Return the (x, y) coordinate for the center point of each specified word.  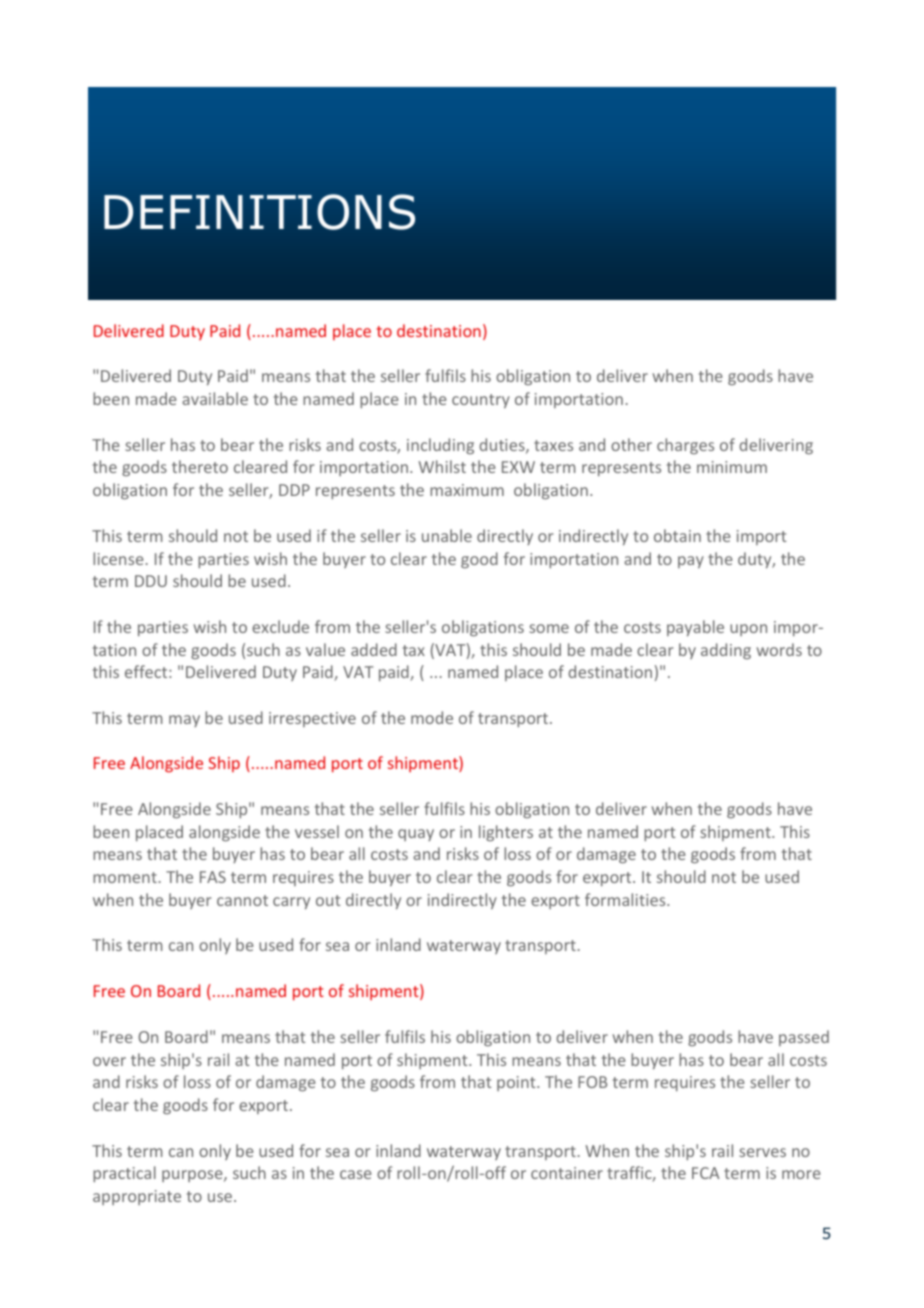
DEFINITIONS (259, 212)
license (118, 558)
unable (447, 535)
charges (685, 446)
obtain (677, 535)
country (481, 401)
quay (416, 835)
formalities (626, 899)
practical (124, 1174)
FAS (213, 877)
